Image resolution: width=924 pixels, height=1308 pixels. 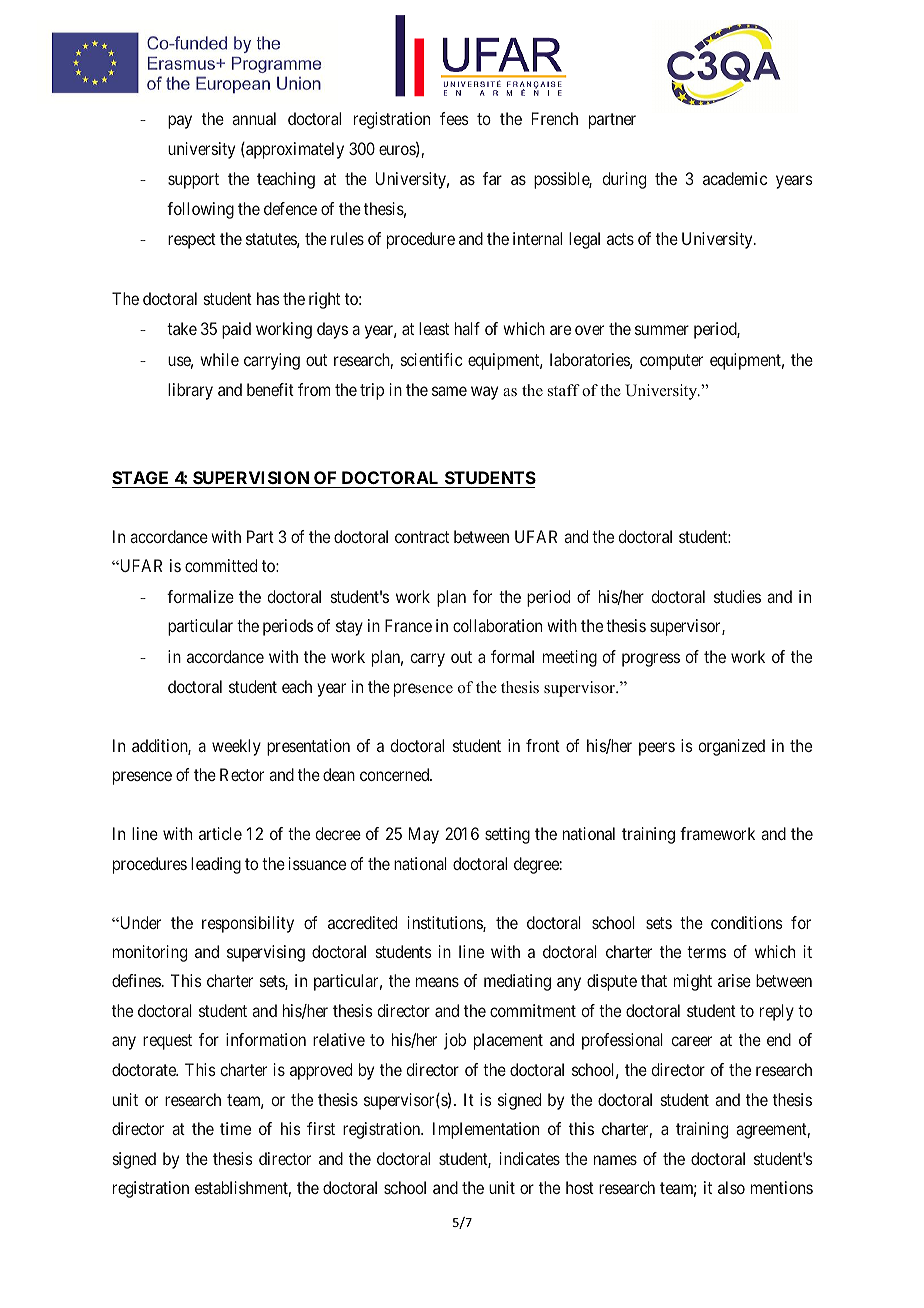 I want to click on same, so click(x=449, y=391).
